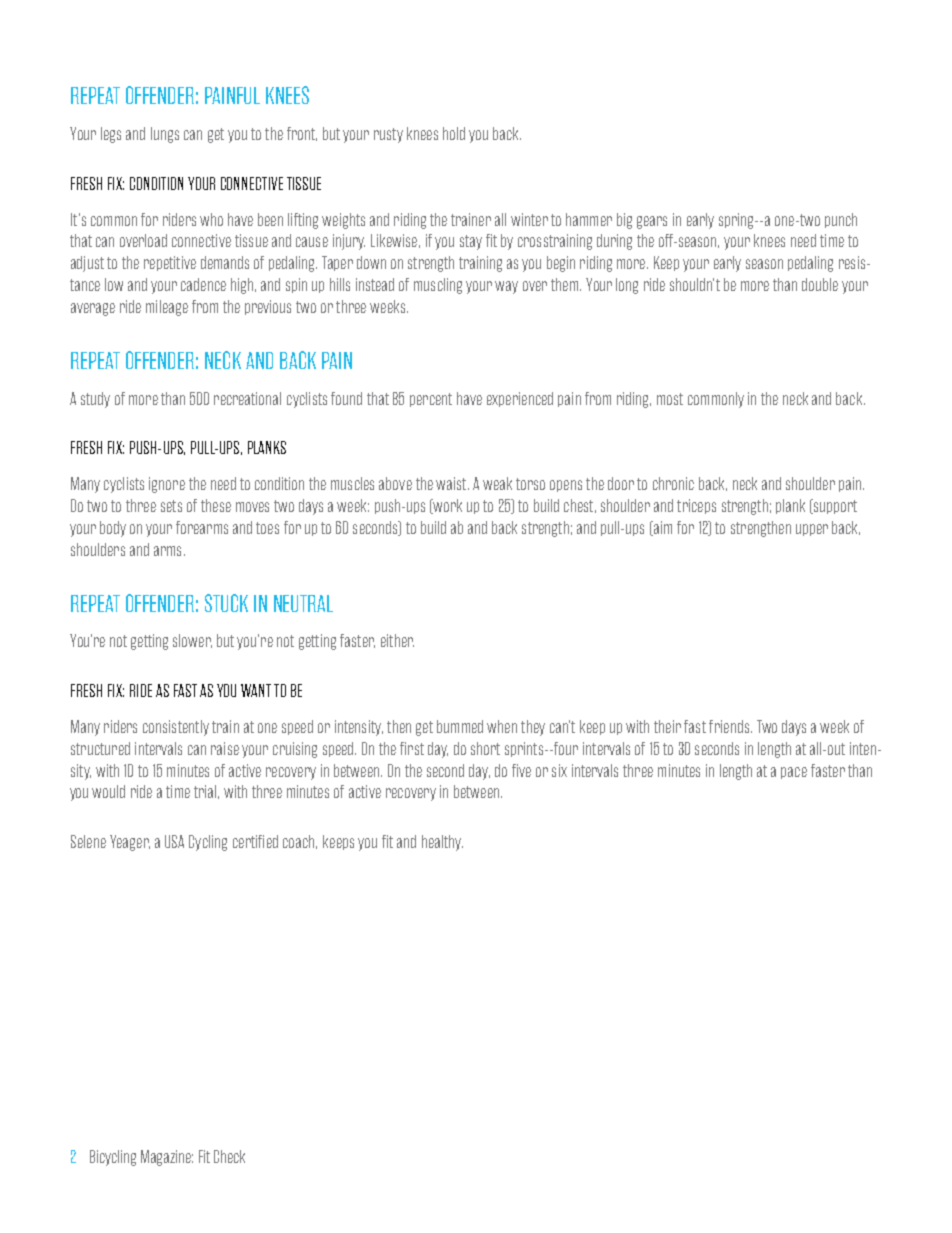 This screenshot has width=952, height=1233. I want to click on waist, so click(452, 483).
